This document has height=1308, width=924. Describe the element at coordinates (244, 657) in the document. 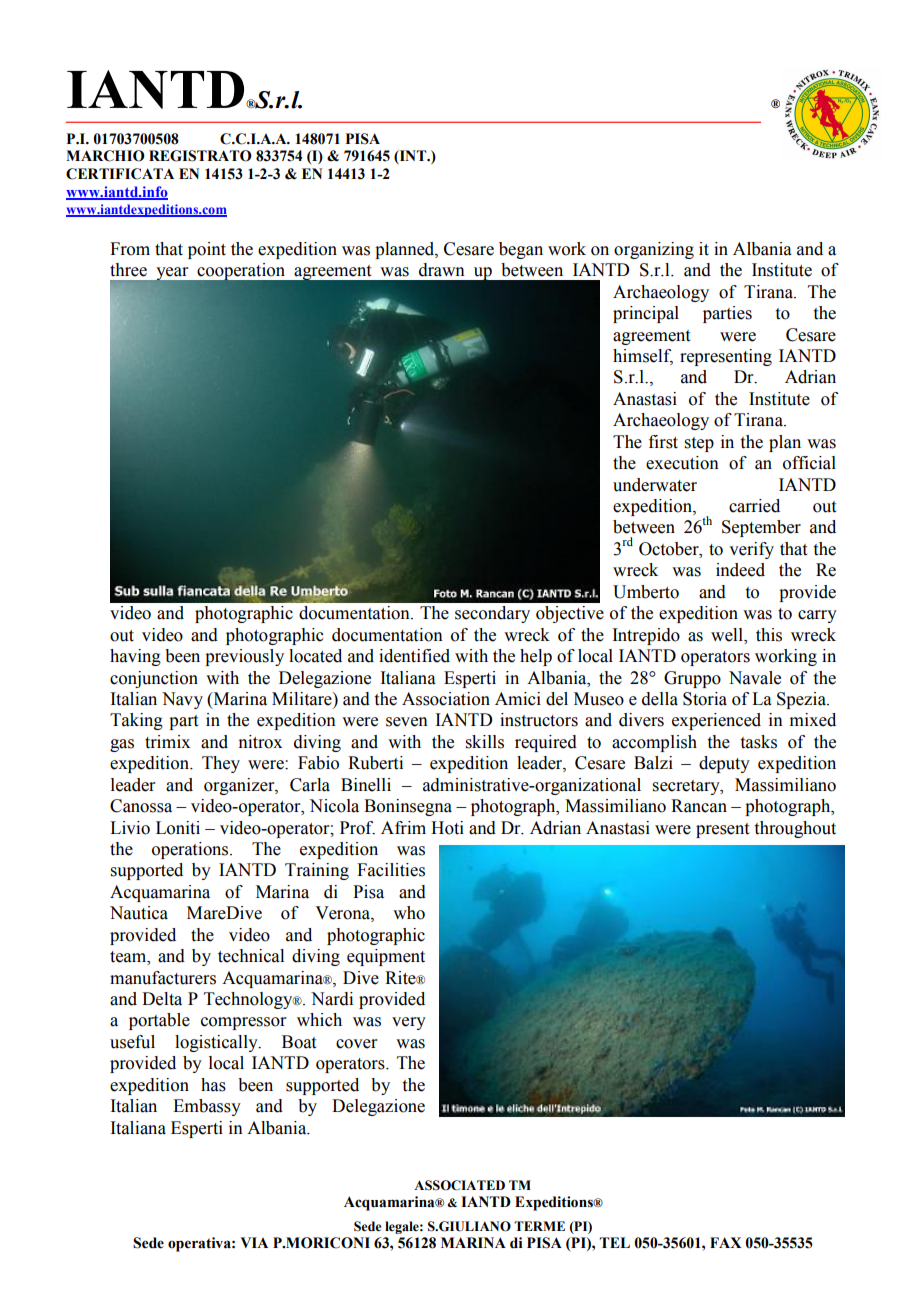

I see `previously` at that location.
